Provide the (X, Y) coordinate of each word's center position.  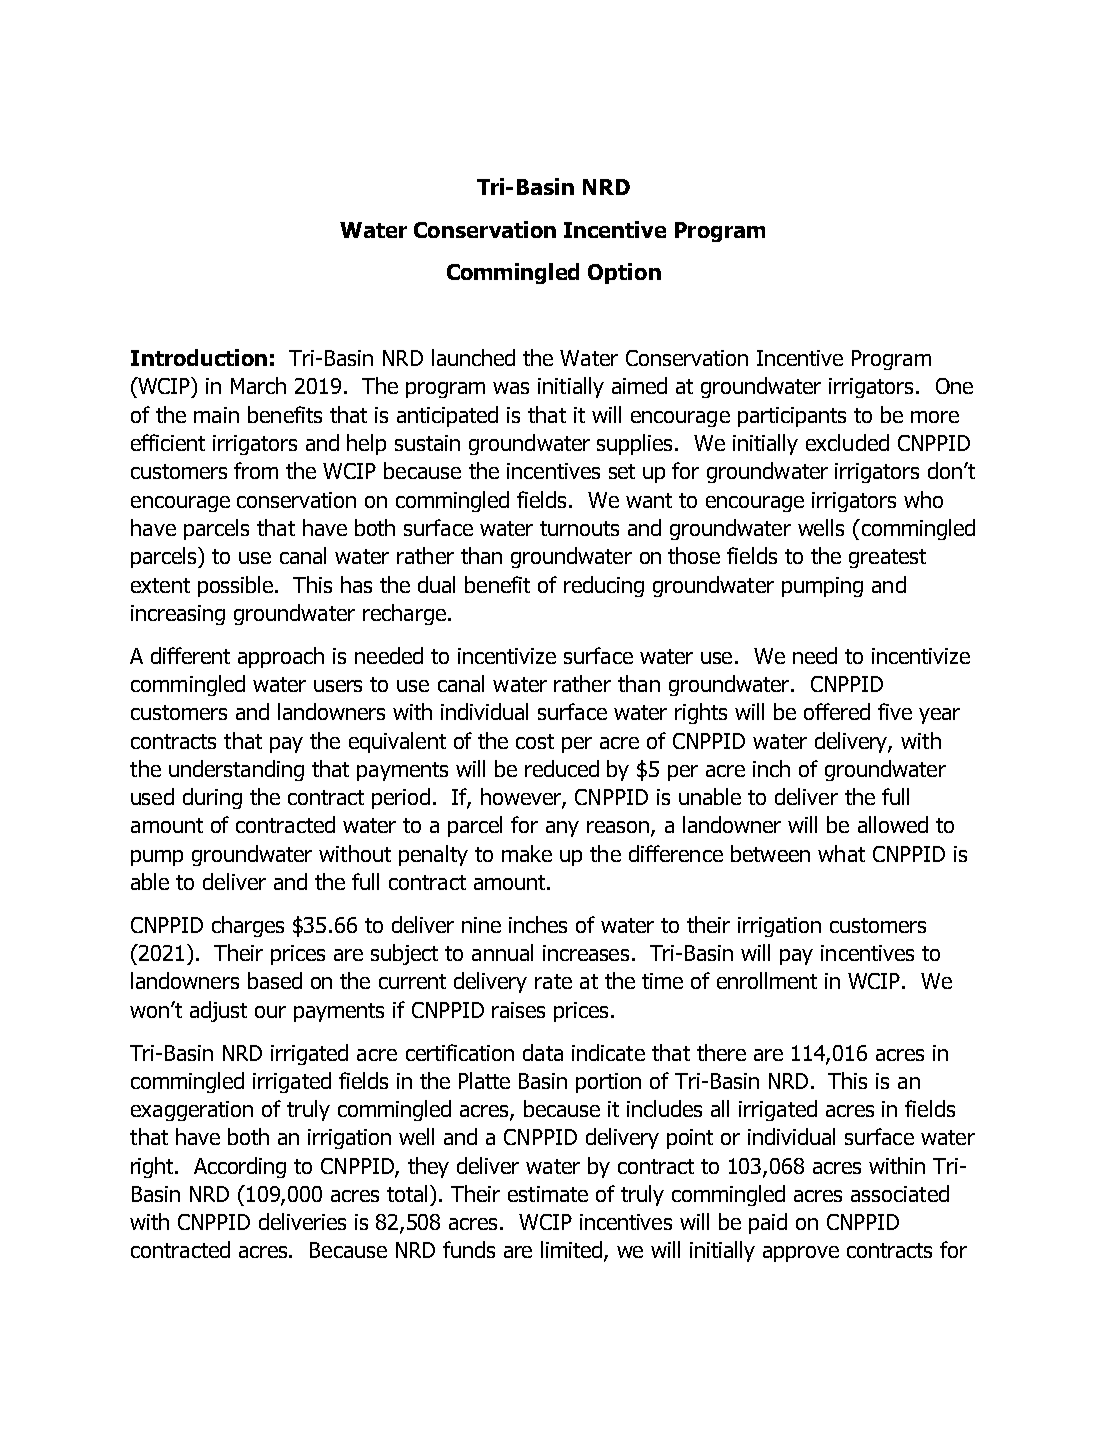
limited (573, 1251)
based (275, 980)
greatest (887, 558)
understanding (236, 770)
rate (553, 981)
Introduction (199, 357)
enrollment (767, 980)
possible (237, 586)
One (954, 386)
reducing (604, 586)
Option (624, 273)
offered (837, 711)
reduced (562, 768)
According (240, 1167)
